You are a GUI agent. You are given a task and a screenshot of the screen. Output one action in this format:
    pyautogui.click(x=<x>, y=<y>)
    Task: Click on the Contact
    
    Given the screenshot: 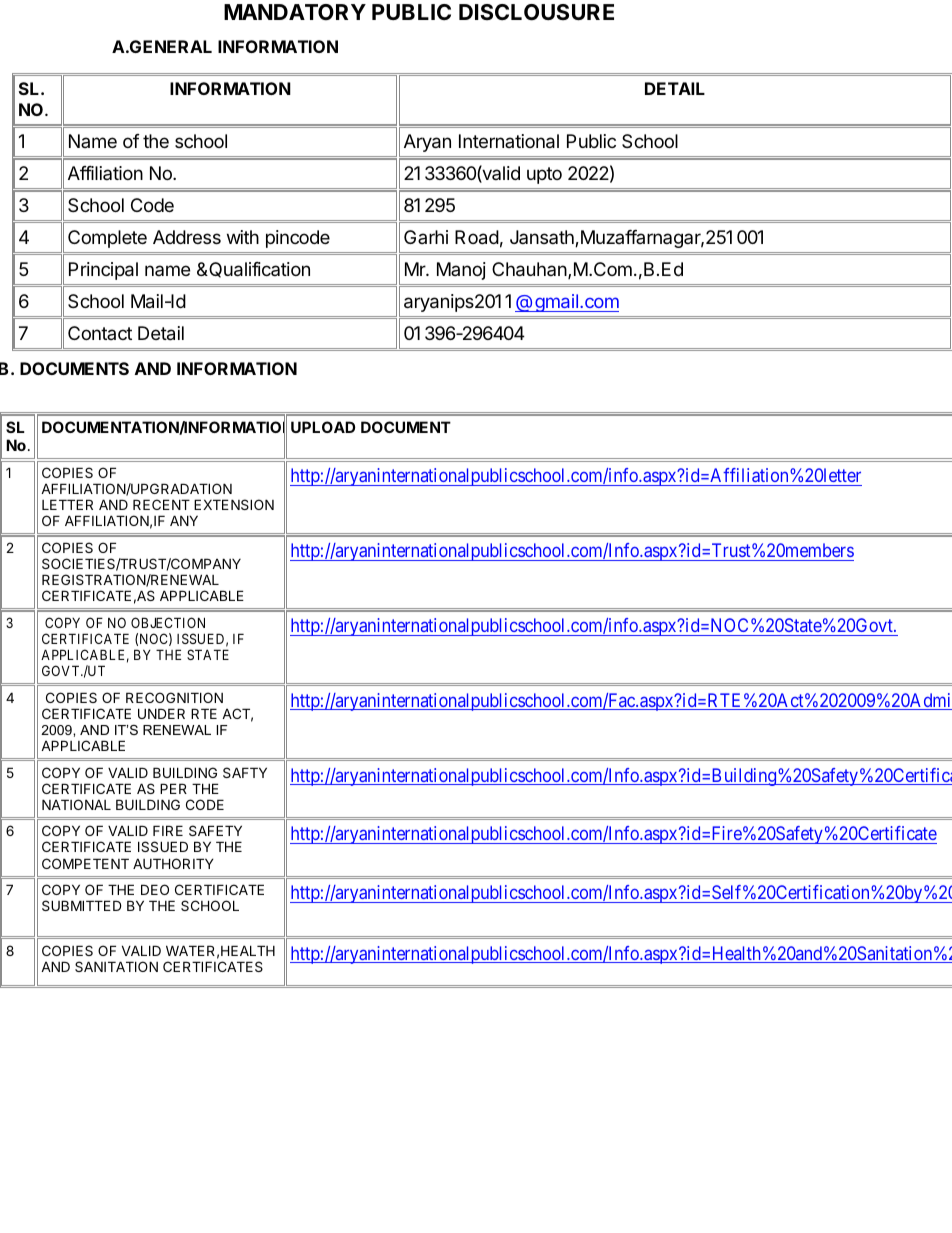 What is the action you would take?
    pyautogui.click(x=100, y=333)
